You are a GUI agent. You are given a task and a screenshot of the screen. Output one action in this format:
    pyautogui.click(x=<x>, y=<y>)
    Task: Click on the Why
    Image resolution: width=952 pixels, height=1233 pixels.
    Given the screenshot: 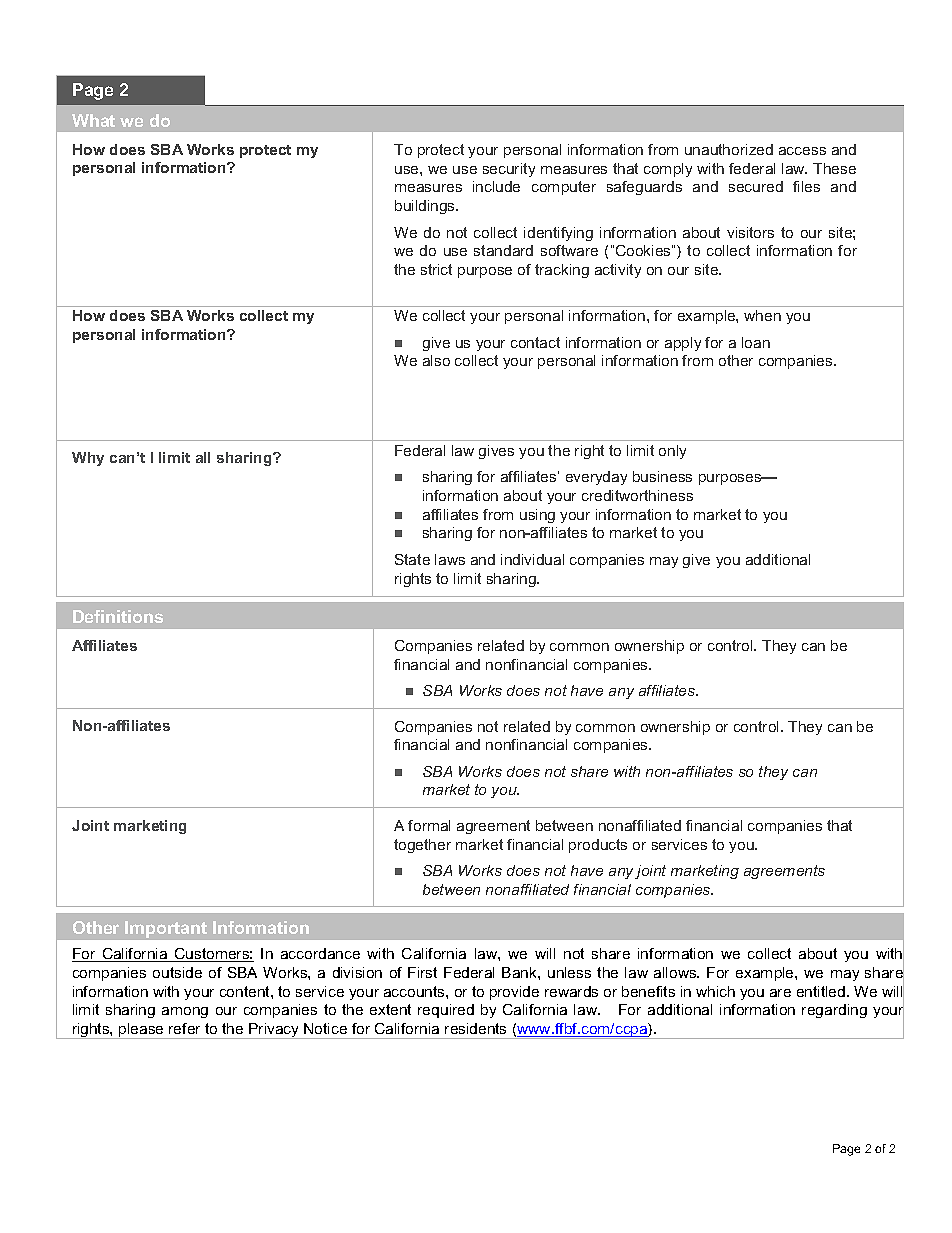 What is the action you would take?
    pyautogui.click(x=88, y=459)
